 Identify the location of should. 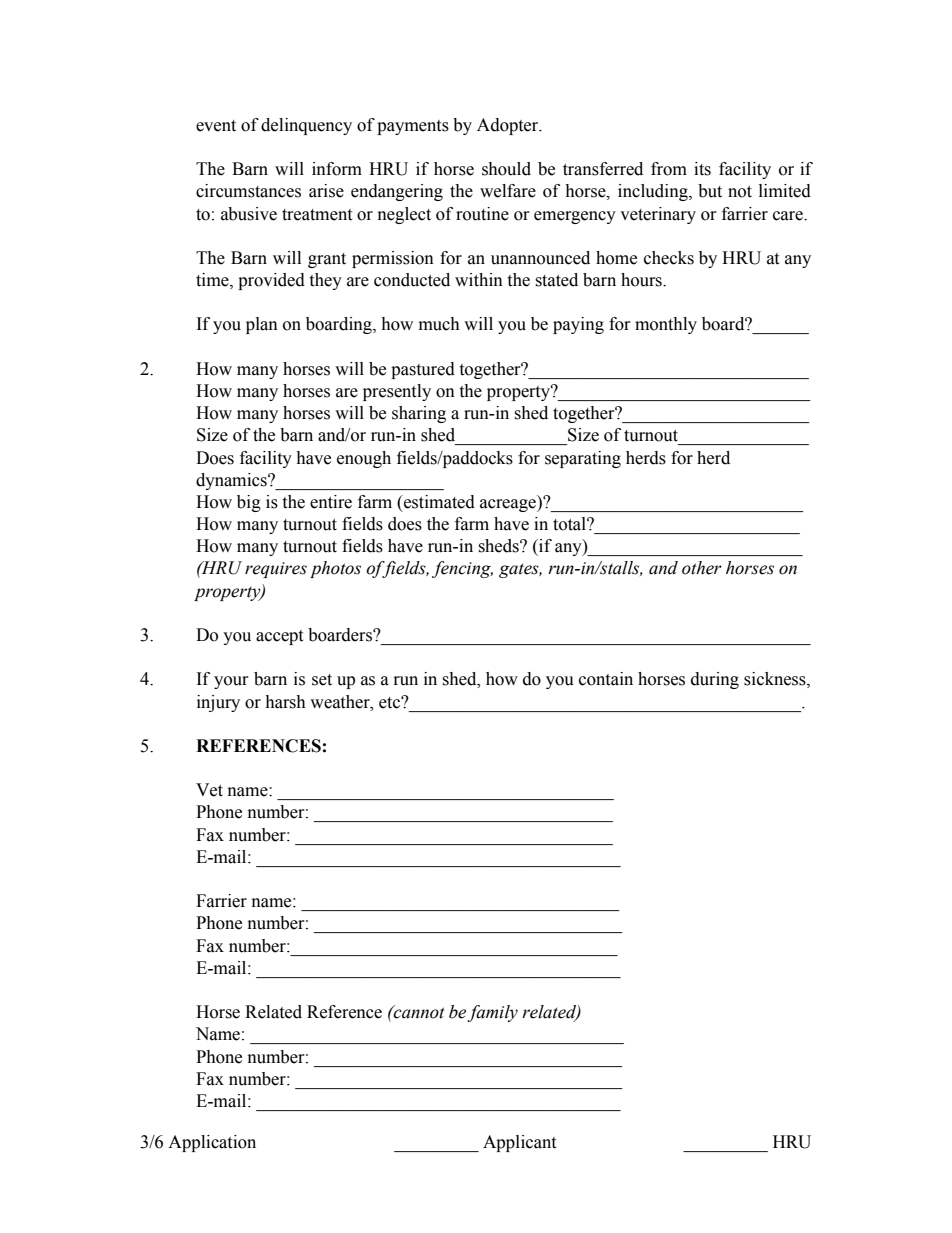
(506, 169).
